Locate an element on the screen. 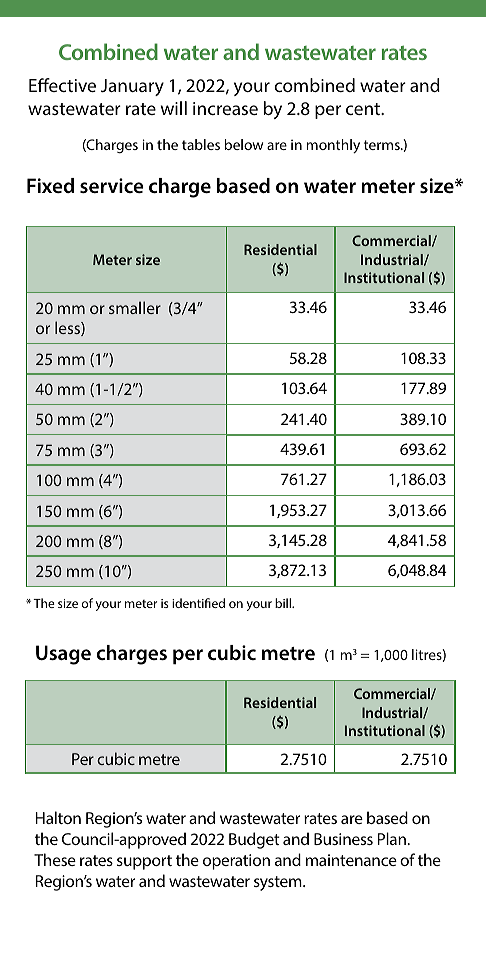 The width and height of the screenshot is (486, 972). smaller is located at coordinates (135, 307).
